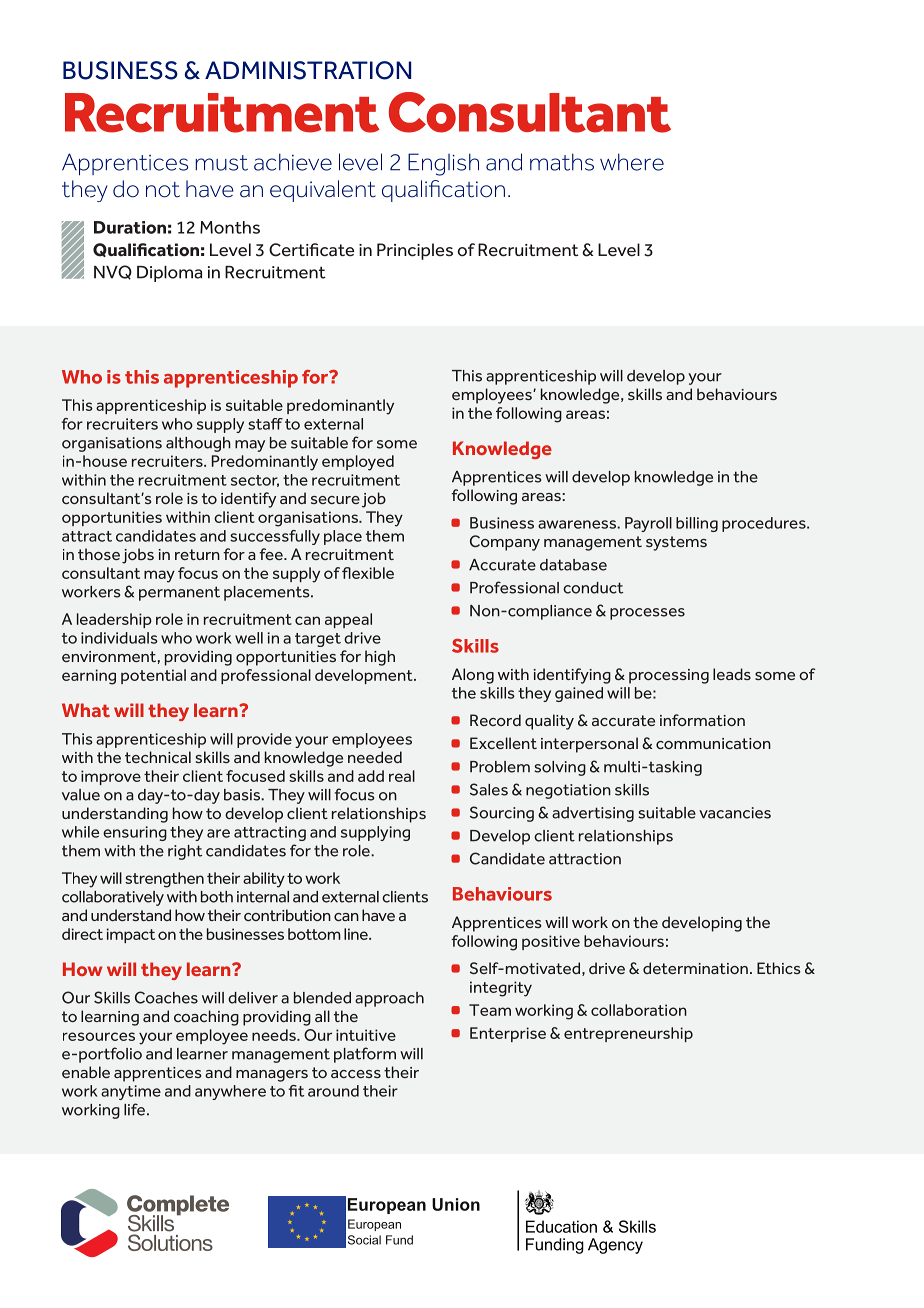  What do you see at coordinates (158, 757) in the image?
I see `technical` at bounding box center [158, 757].
